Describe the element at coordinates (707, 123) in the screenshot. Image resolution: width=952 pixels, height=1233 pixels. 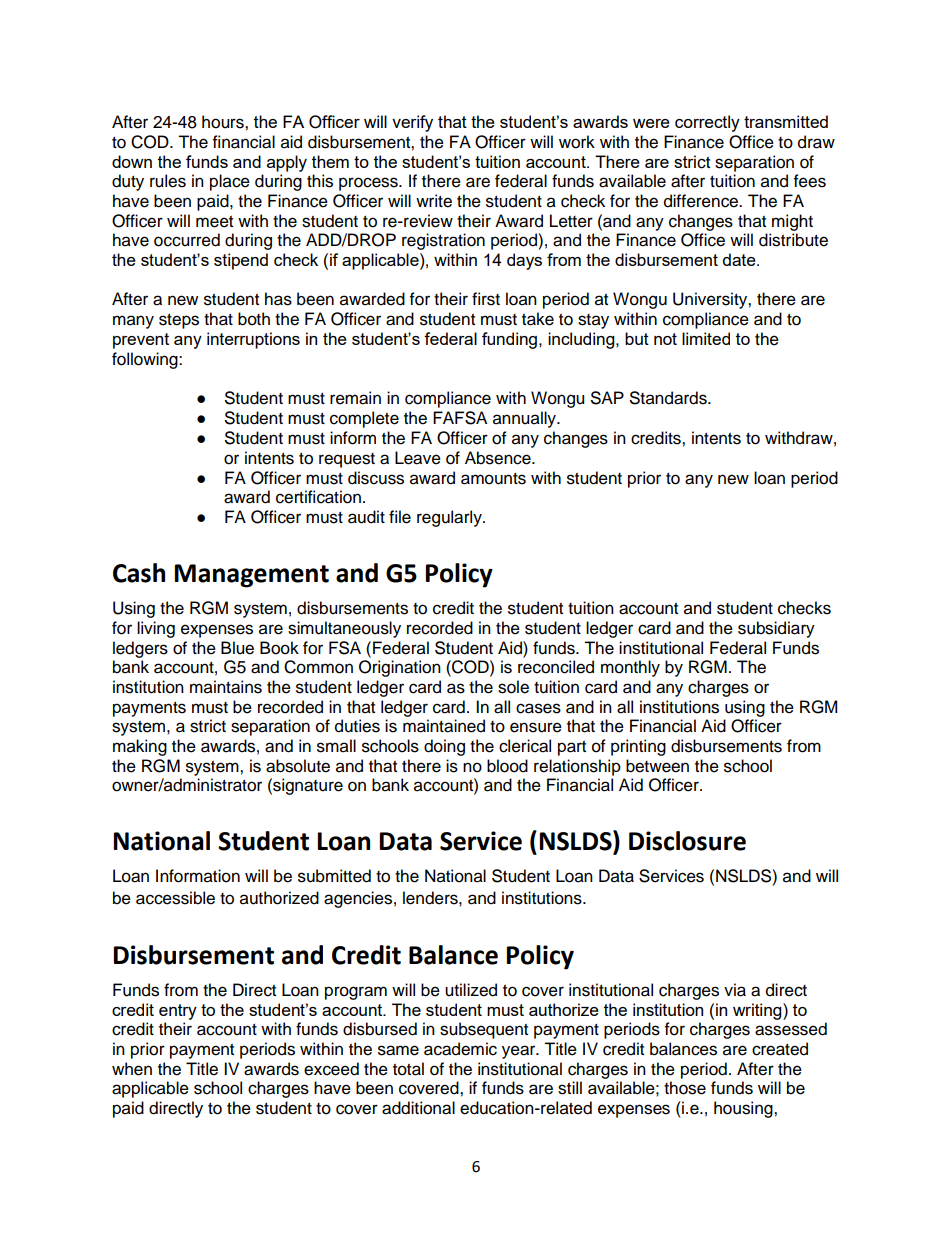
I see `correctly` at that location.
